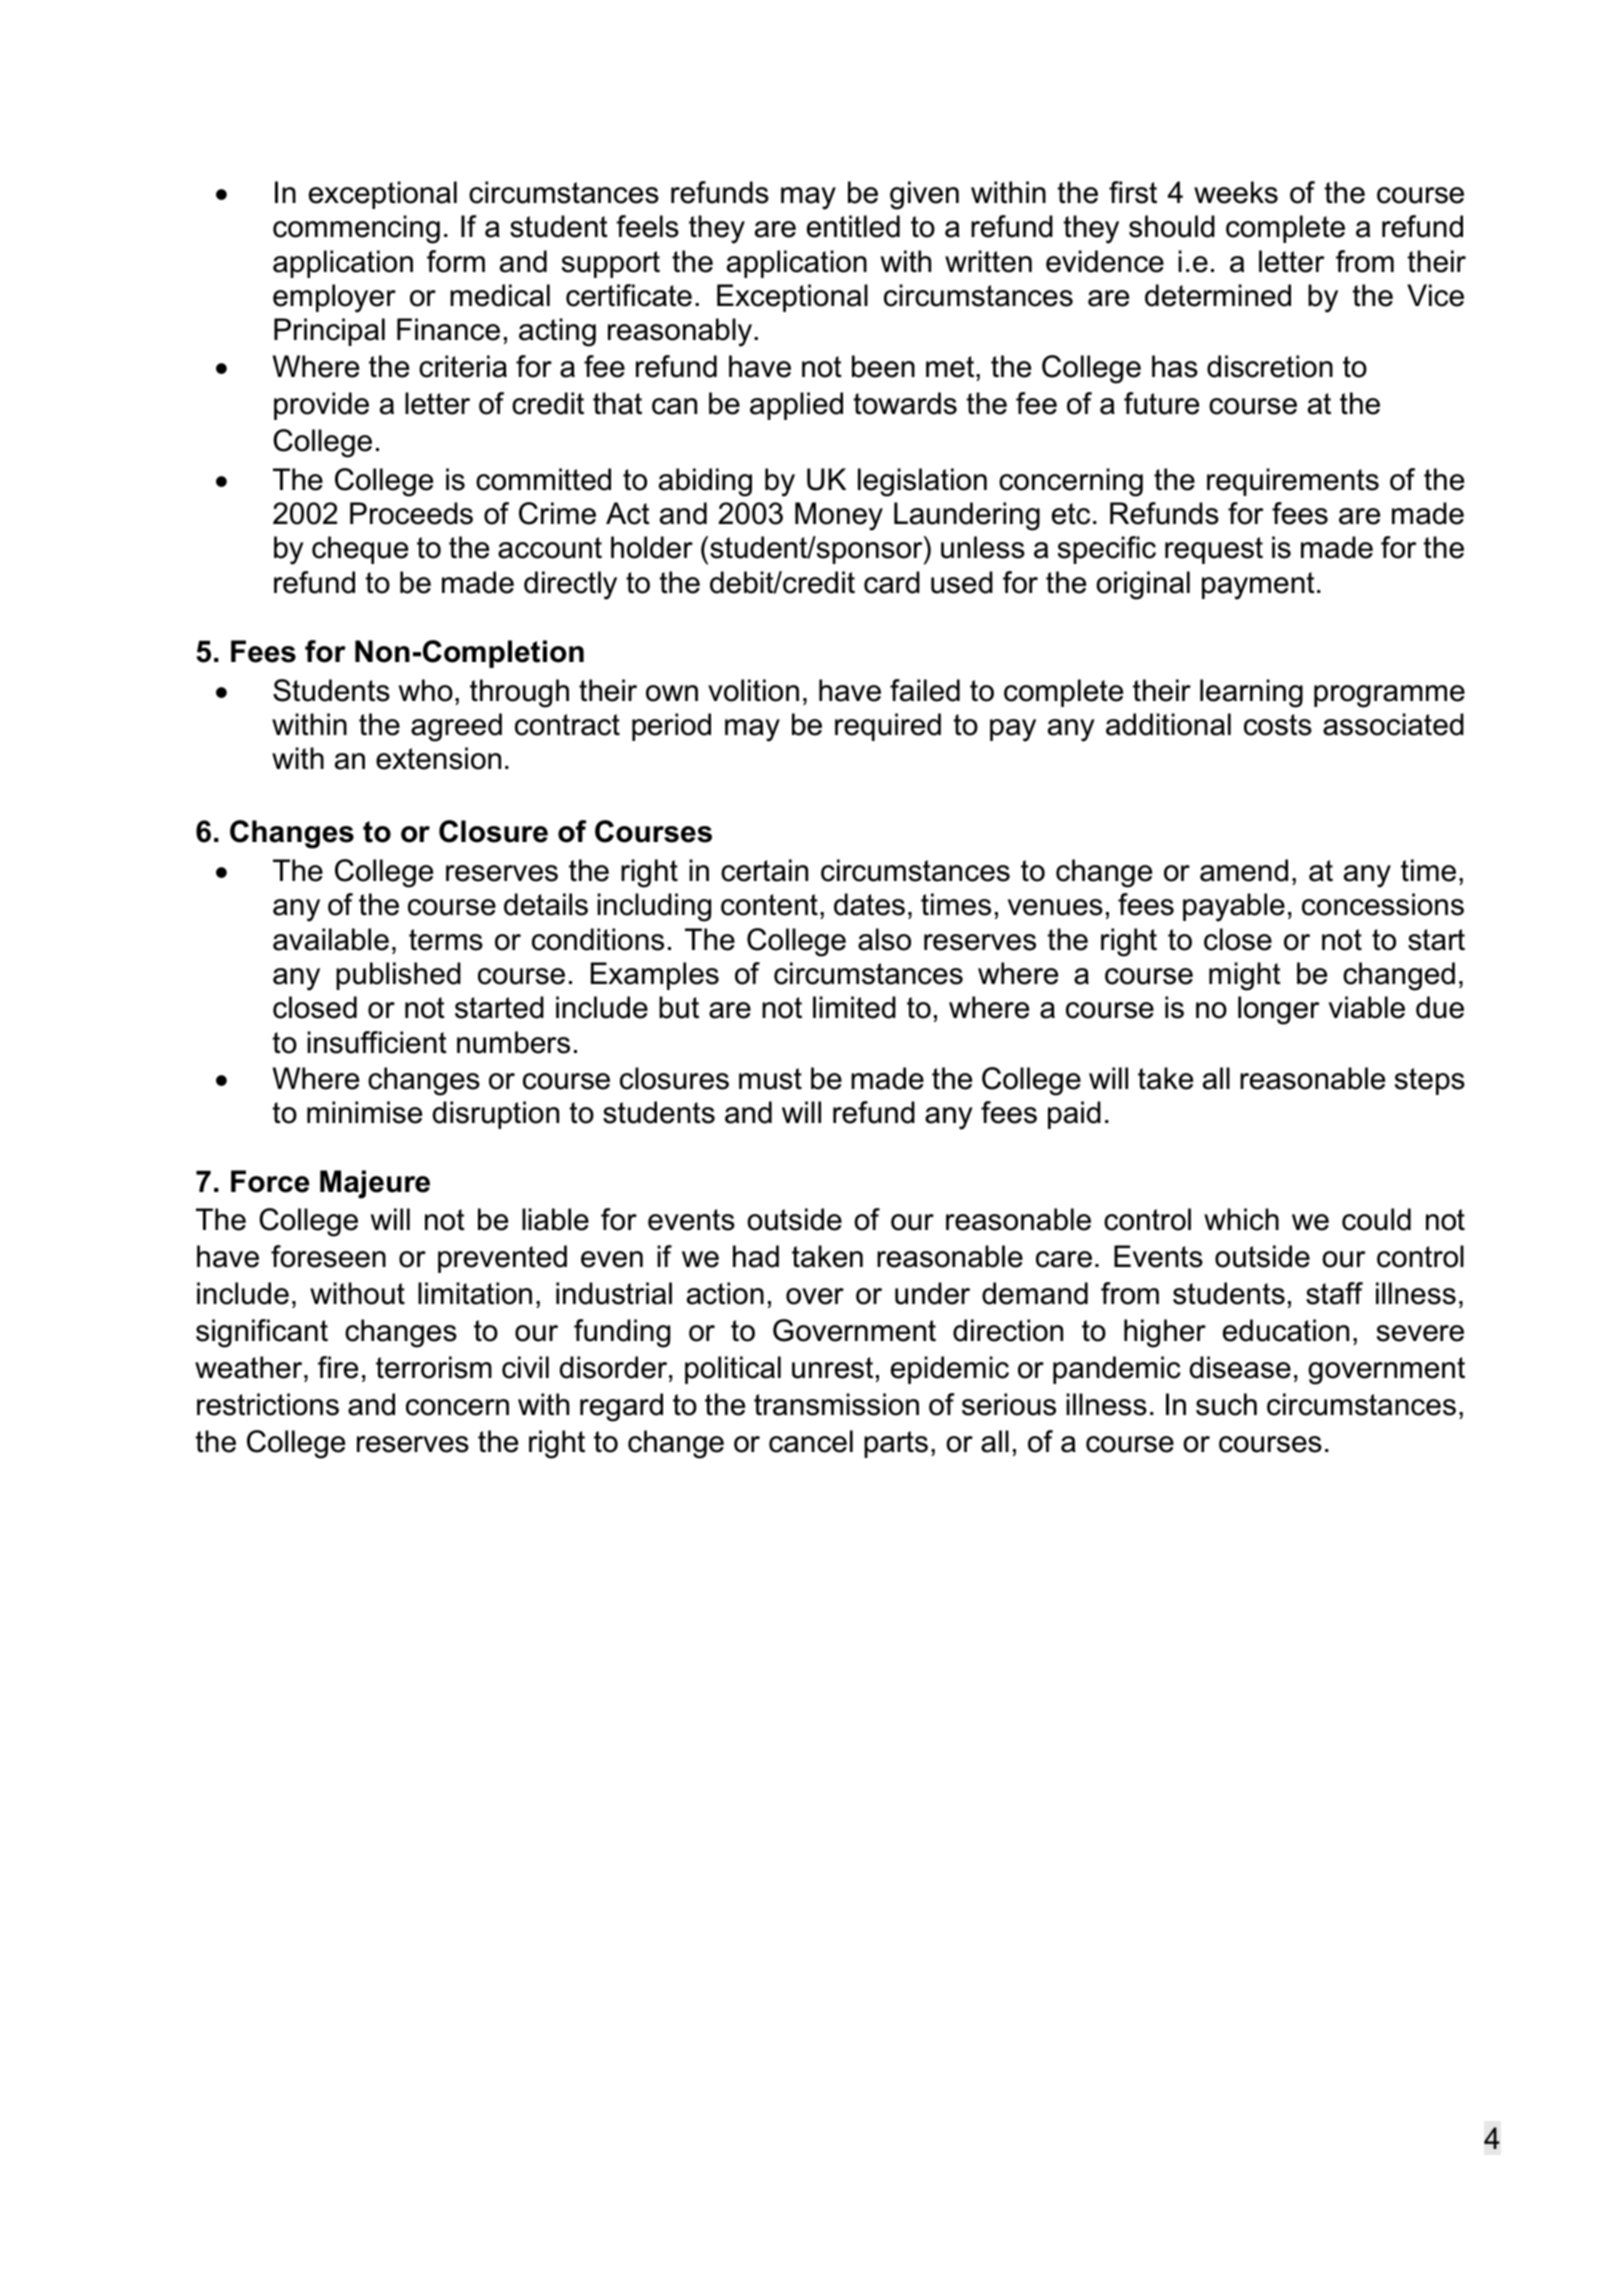 The width and height of the image is (1616, 2286). I want to click on extension, so click(438, 758).
